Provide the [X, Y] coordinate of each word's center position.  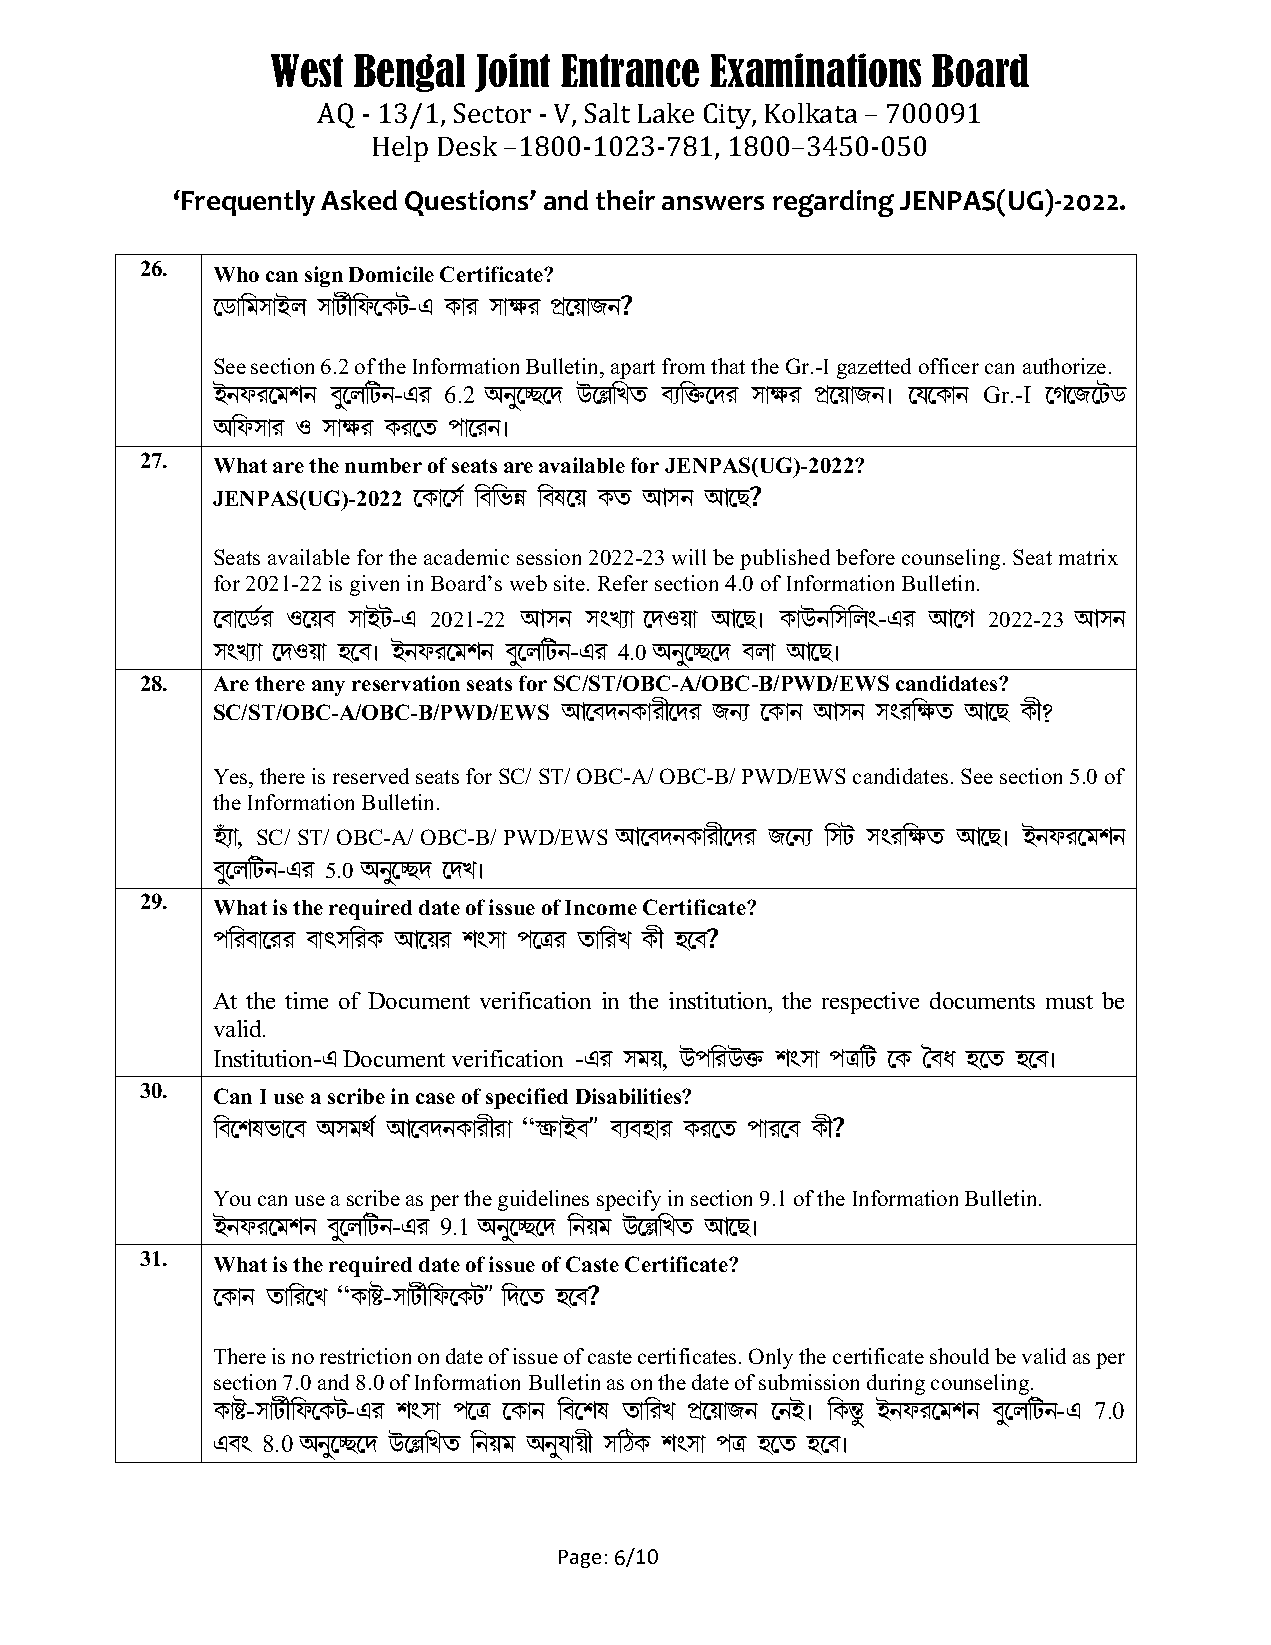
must [1069, 1002]
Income [601, 907]
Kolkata [811, 113]
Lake [666, 113]
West [307, 70]
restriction [365, 1356]
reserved [371, 776]
